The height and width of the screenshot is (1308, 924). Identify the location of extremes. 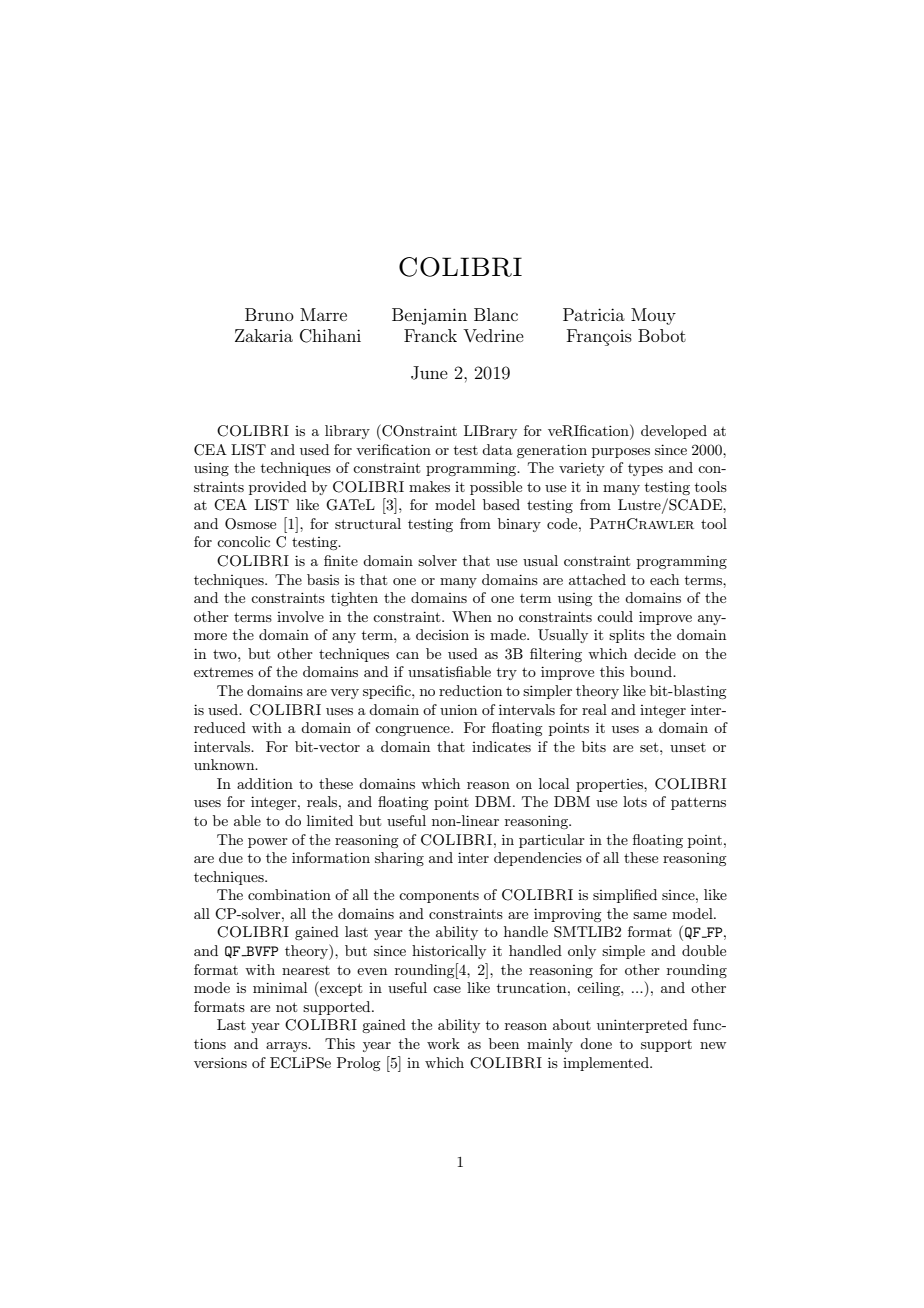
(223, 672).
